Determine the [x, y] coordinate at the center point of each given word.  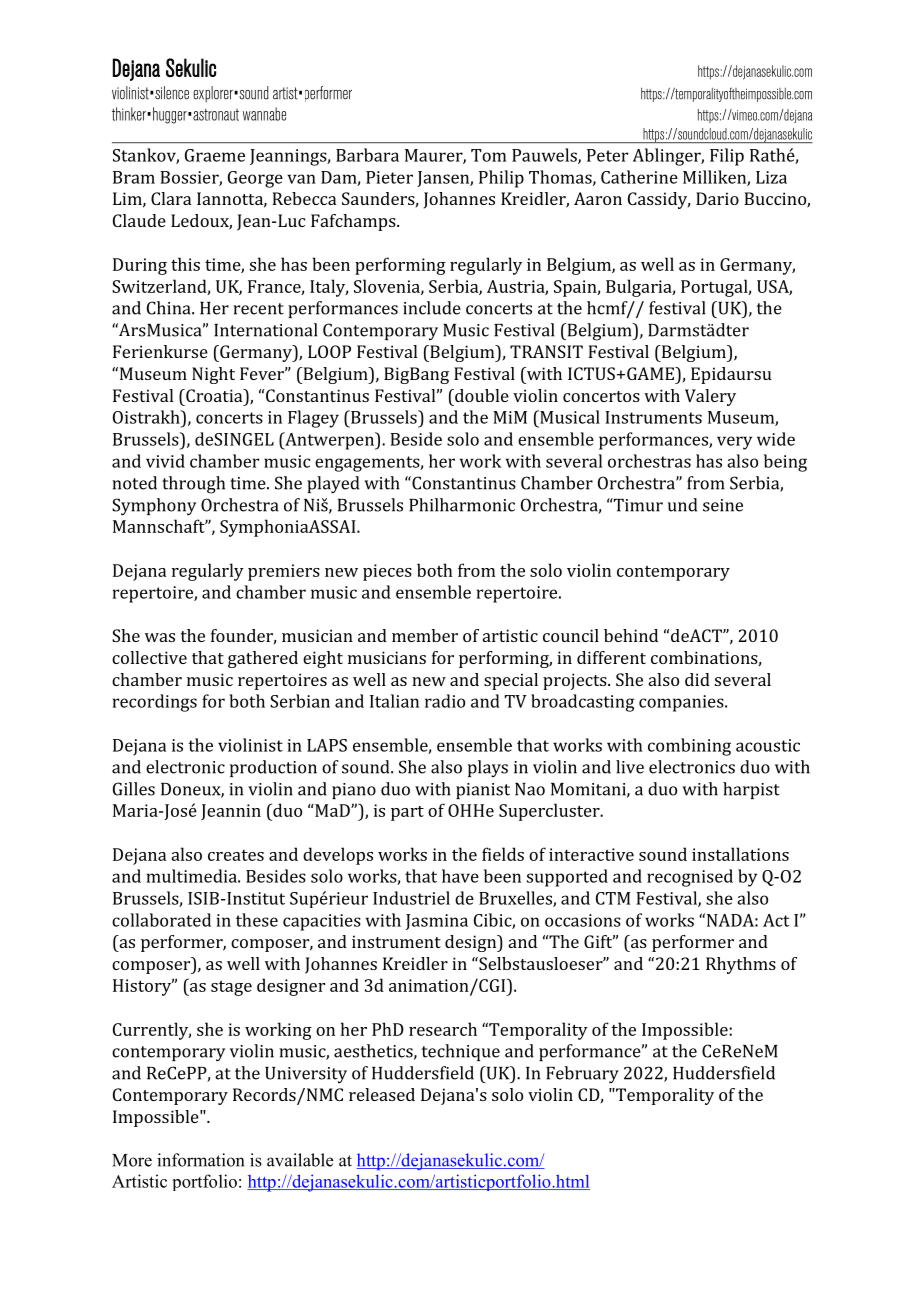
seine [723, 505]
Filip [727, 157]
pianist [483, 791]
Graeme [215, 155]
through [193, 485]
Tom [488, 155]
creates [236, 855]
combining [689, 747]
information [200, 1160]
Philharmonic [462, 505]
